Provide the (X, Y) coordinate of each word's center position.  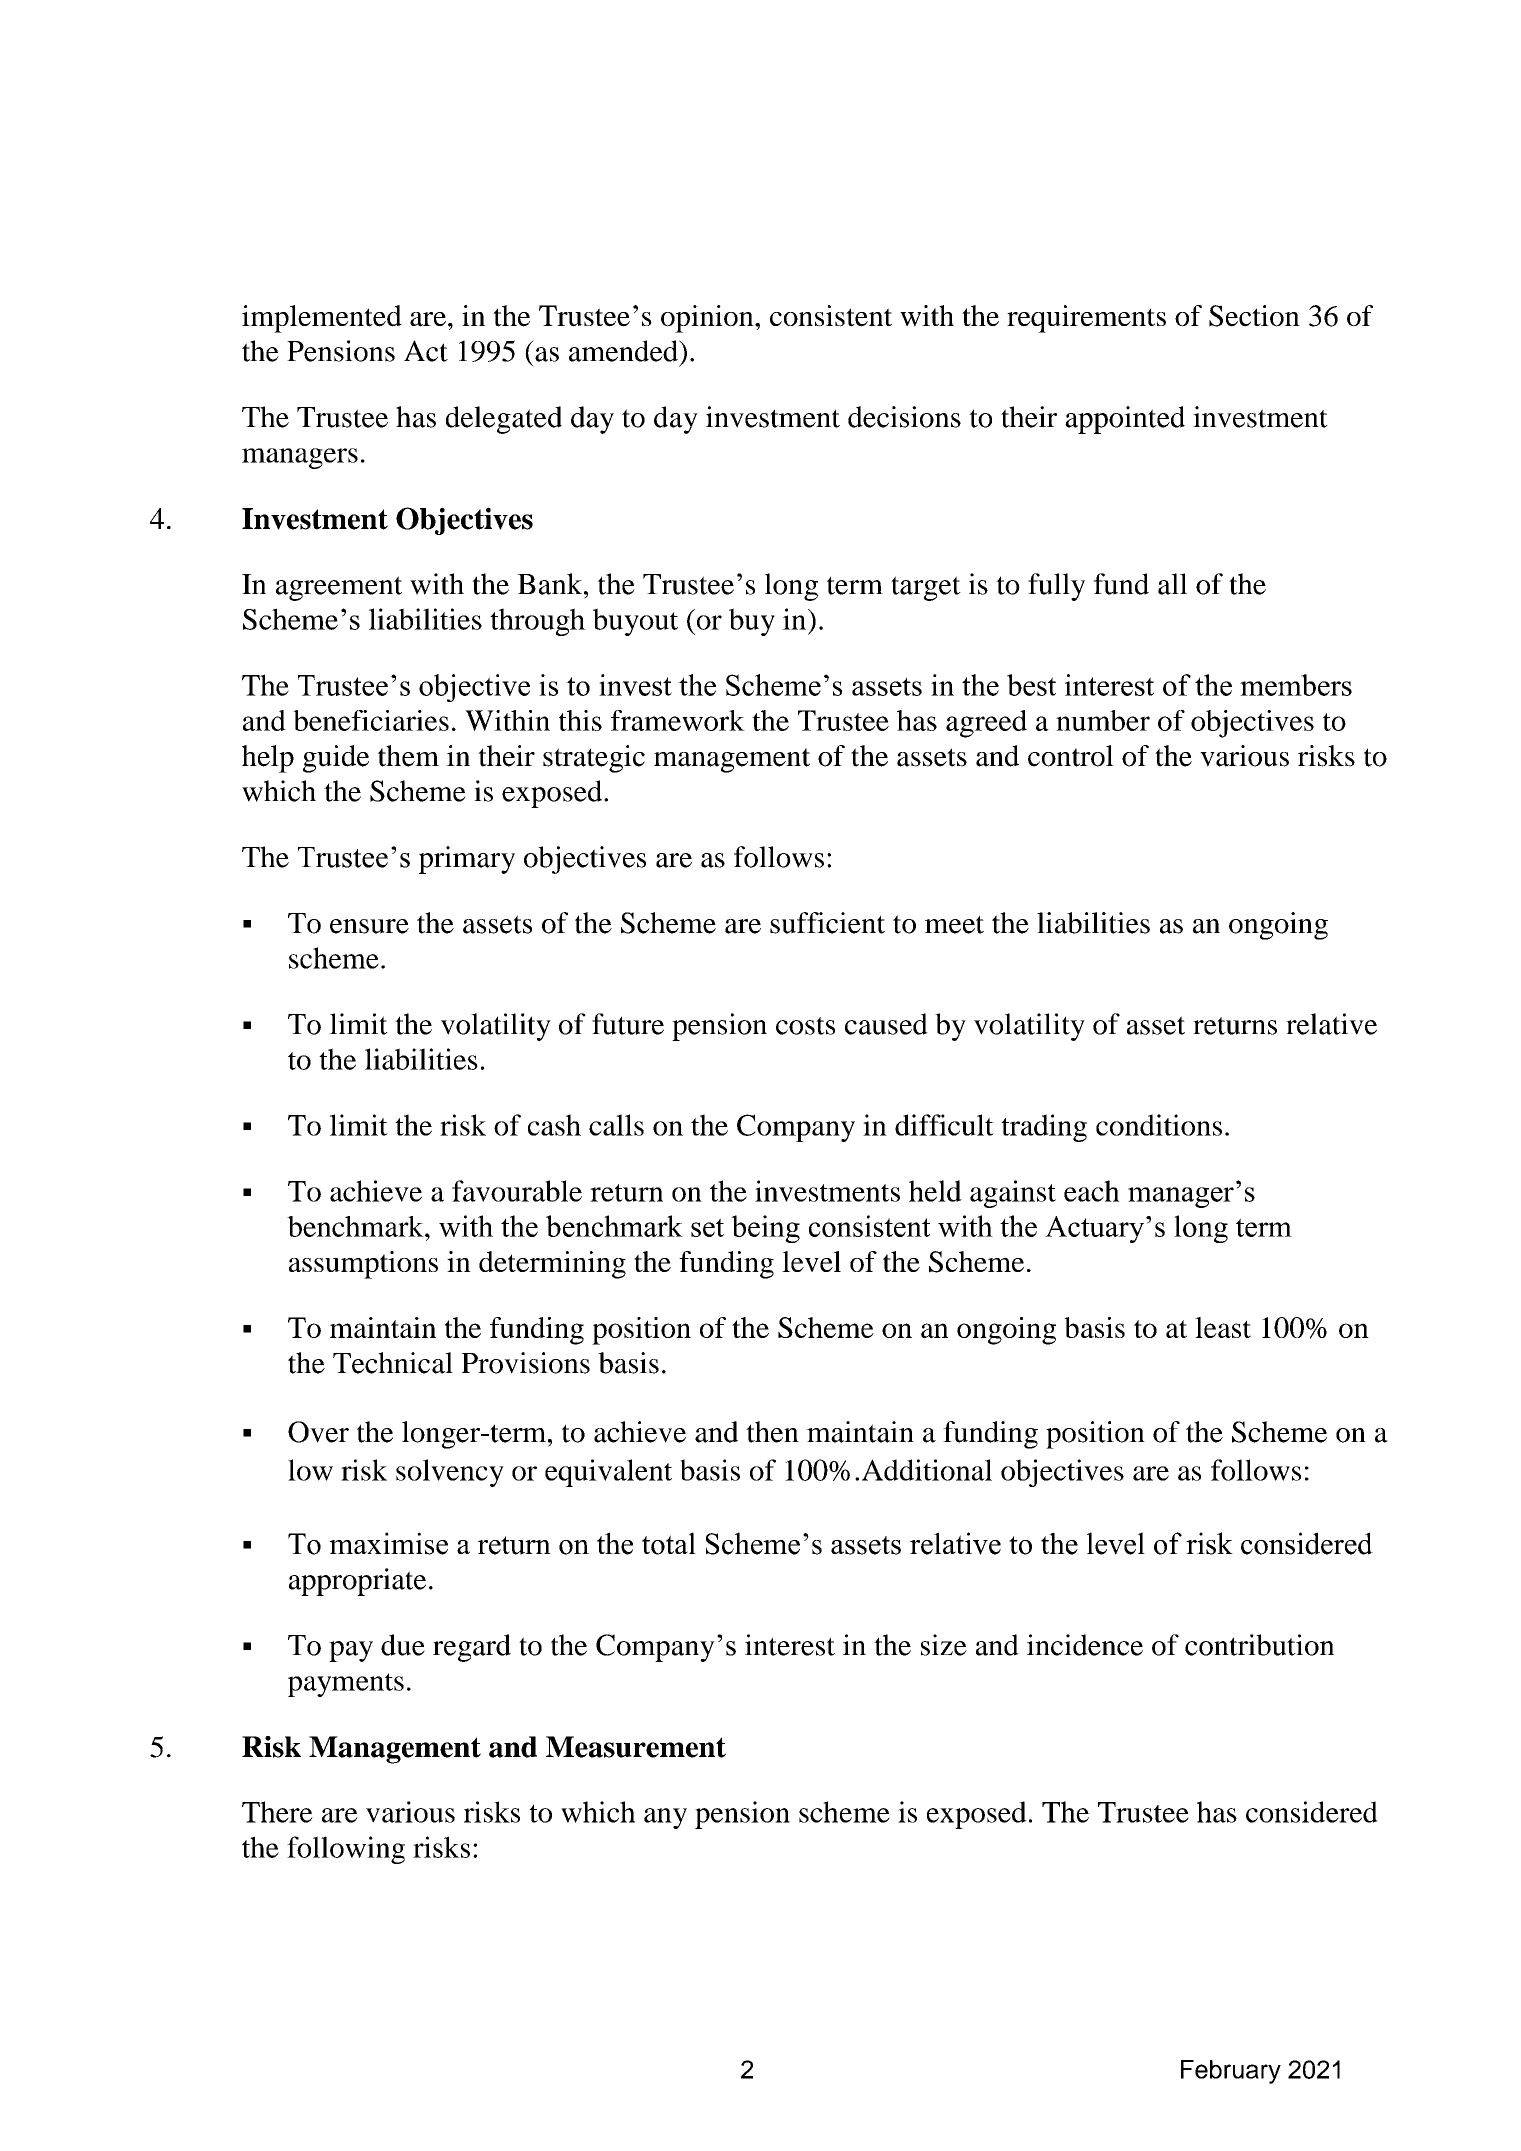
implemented (322, 319)
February (1231, 2072)
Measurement (636, 1747)
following (346, 1850)
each (1092, 1191)
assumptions (363, 1265)
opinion (708, 319)
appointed (1125, 420)
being (765, 1229)
